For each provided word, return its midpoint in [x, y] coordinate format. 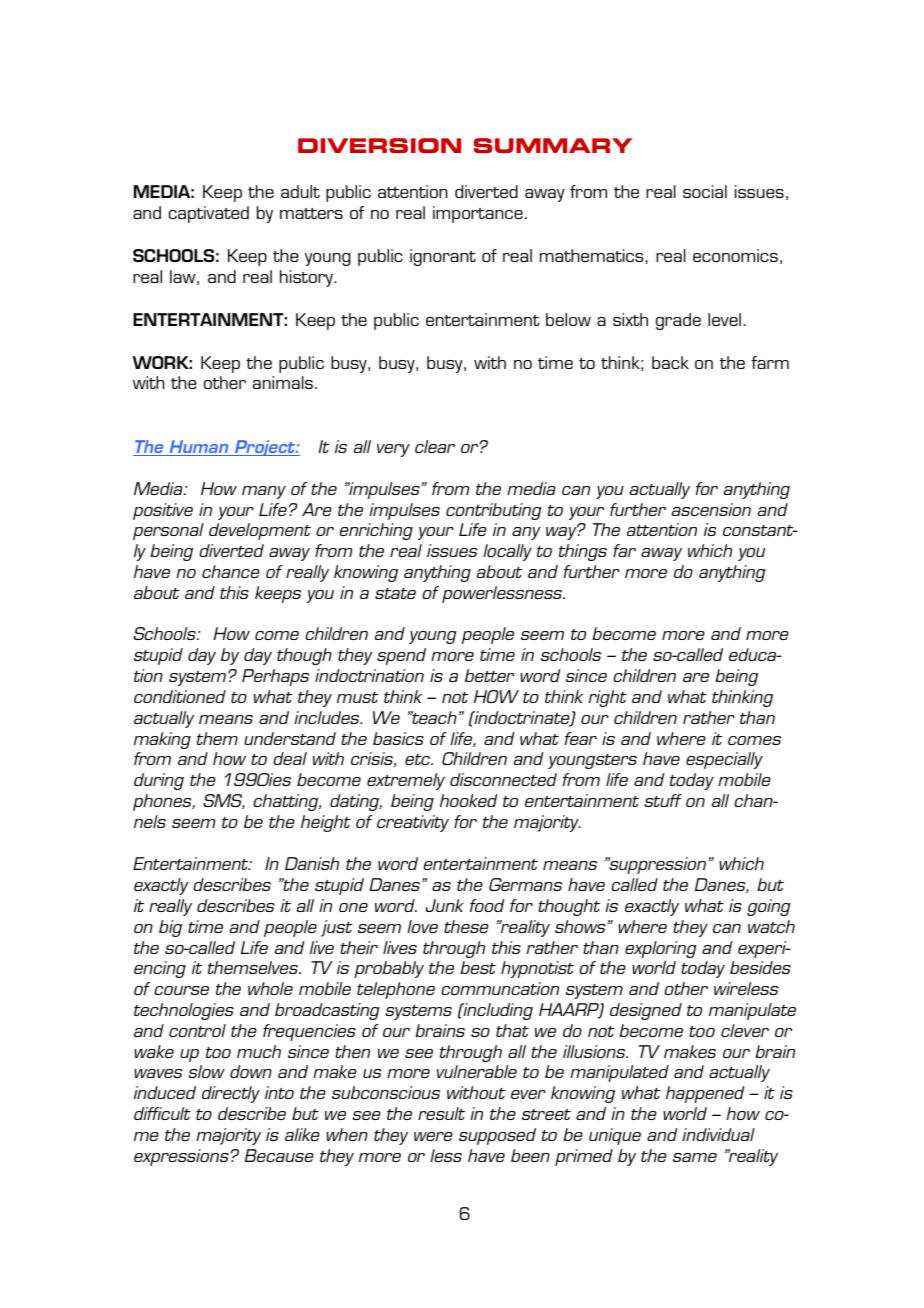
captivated [209, 214]
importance [478, 214]
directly [231, 1094]
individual [718, 1134]
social [705, 191]
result [441, 1113]
